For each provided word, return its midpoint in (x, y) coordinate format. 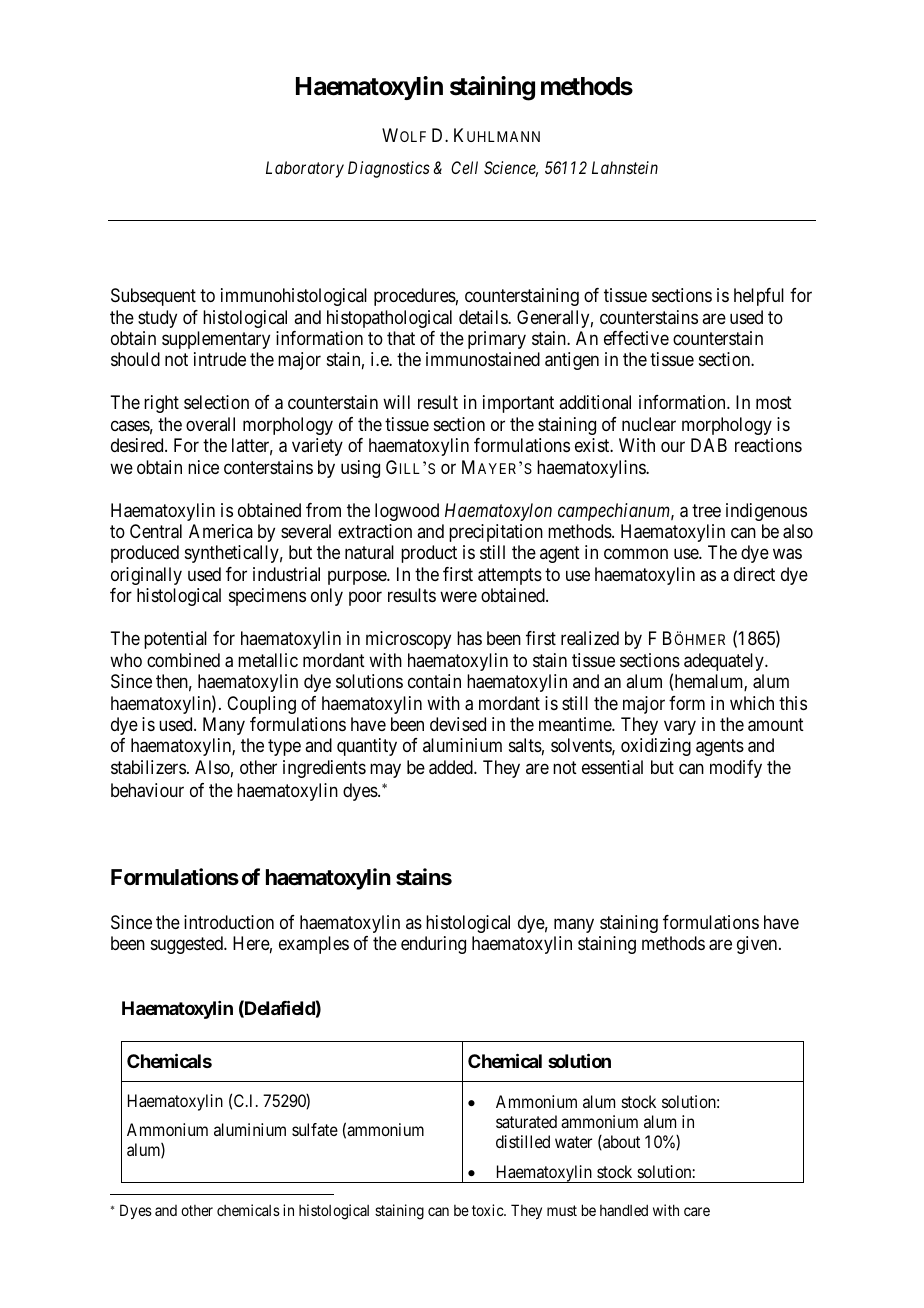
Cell (464, 167)
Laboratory (305, 169)
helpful (759, 297)
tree (706, 510)
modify (736, 769)
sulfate (315, 1129)
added (452, 767)
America (221, 531)
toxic (488, 1210)
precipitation (496, 533)
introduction (229, 922)
